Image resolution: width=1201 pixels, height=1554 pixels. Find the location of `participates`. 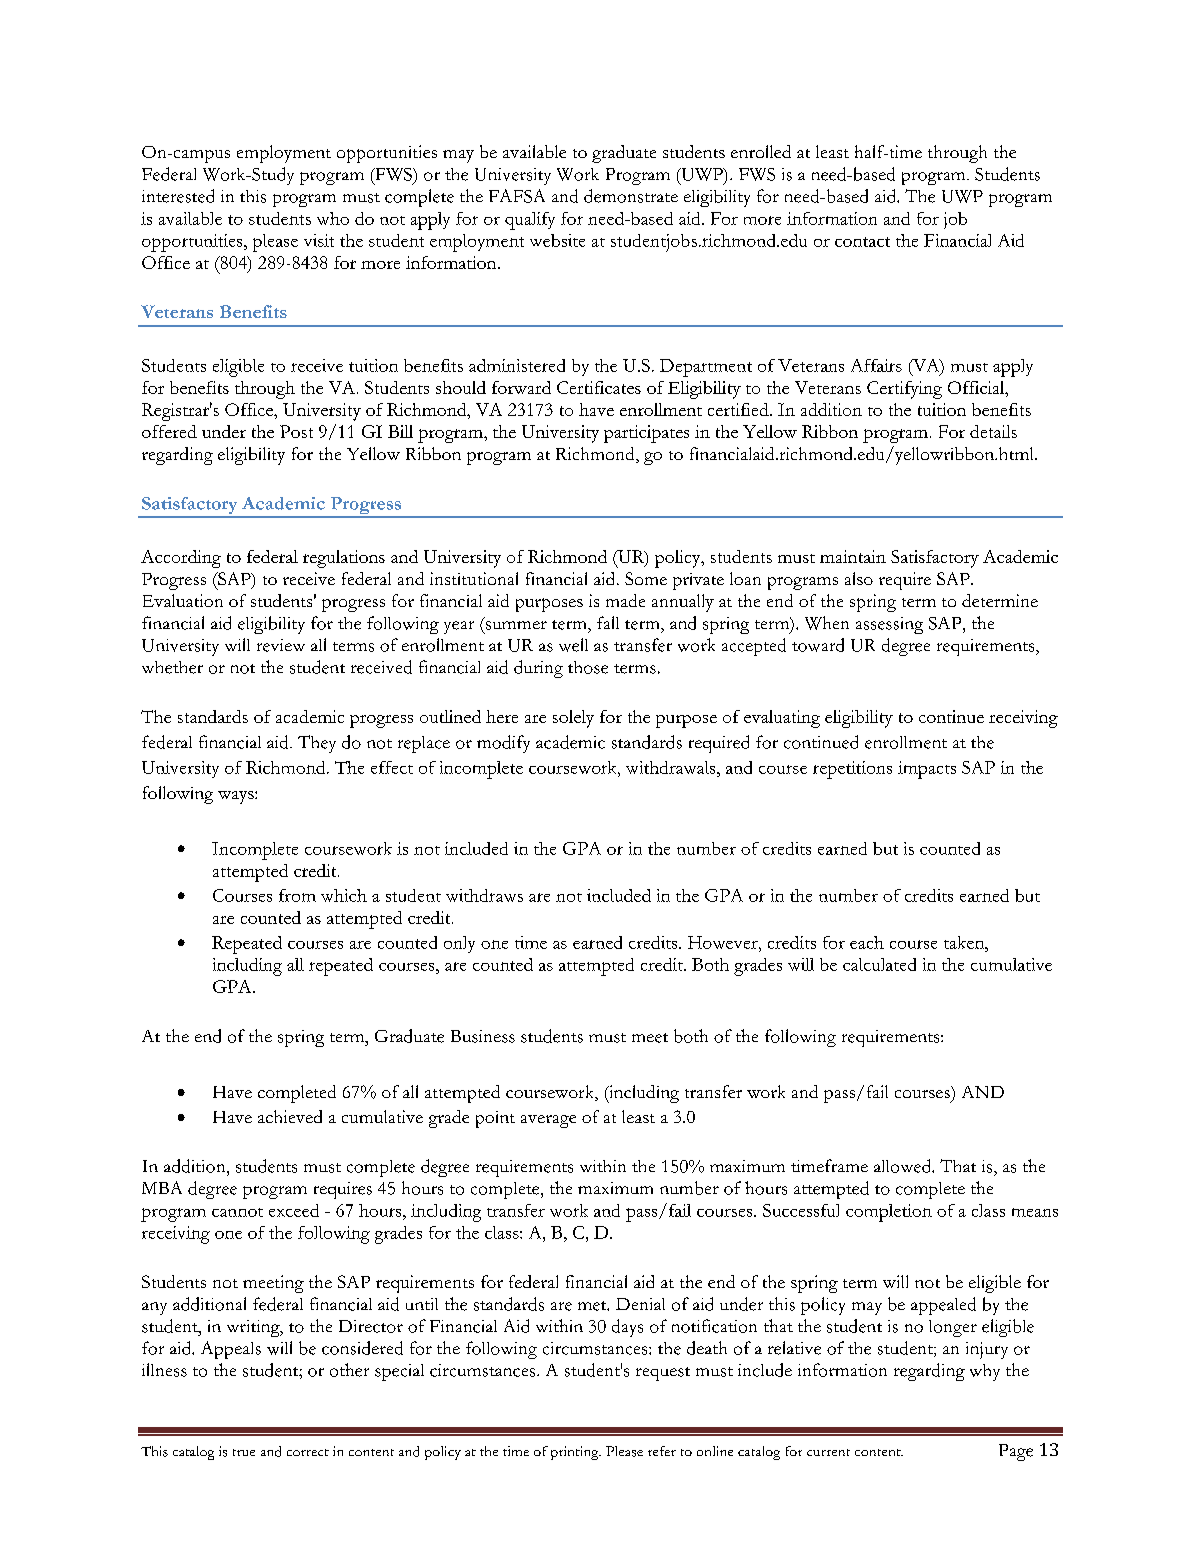

participates is located at coordinates (646, 434).
